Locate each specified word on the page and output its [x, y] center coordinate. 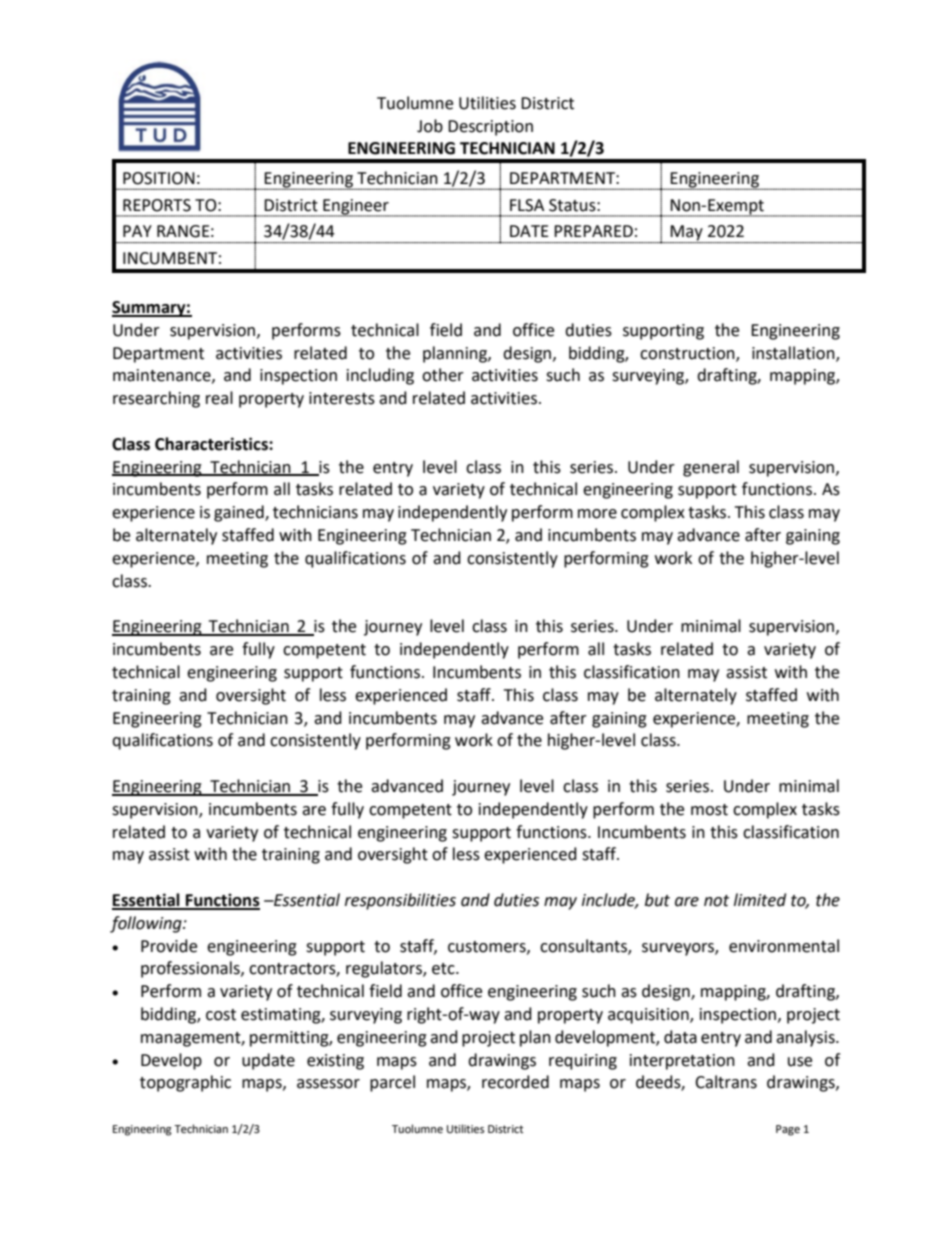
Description [490, 128]
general [711, 468]
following [147, 924]
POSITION [159, 178]
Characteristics [212, 444]
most [709, 810]
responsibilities [400, 901]
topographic [185, 1083]
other [443, 375]
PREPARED [593, 231]
